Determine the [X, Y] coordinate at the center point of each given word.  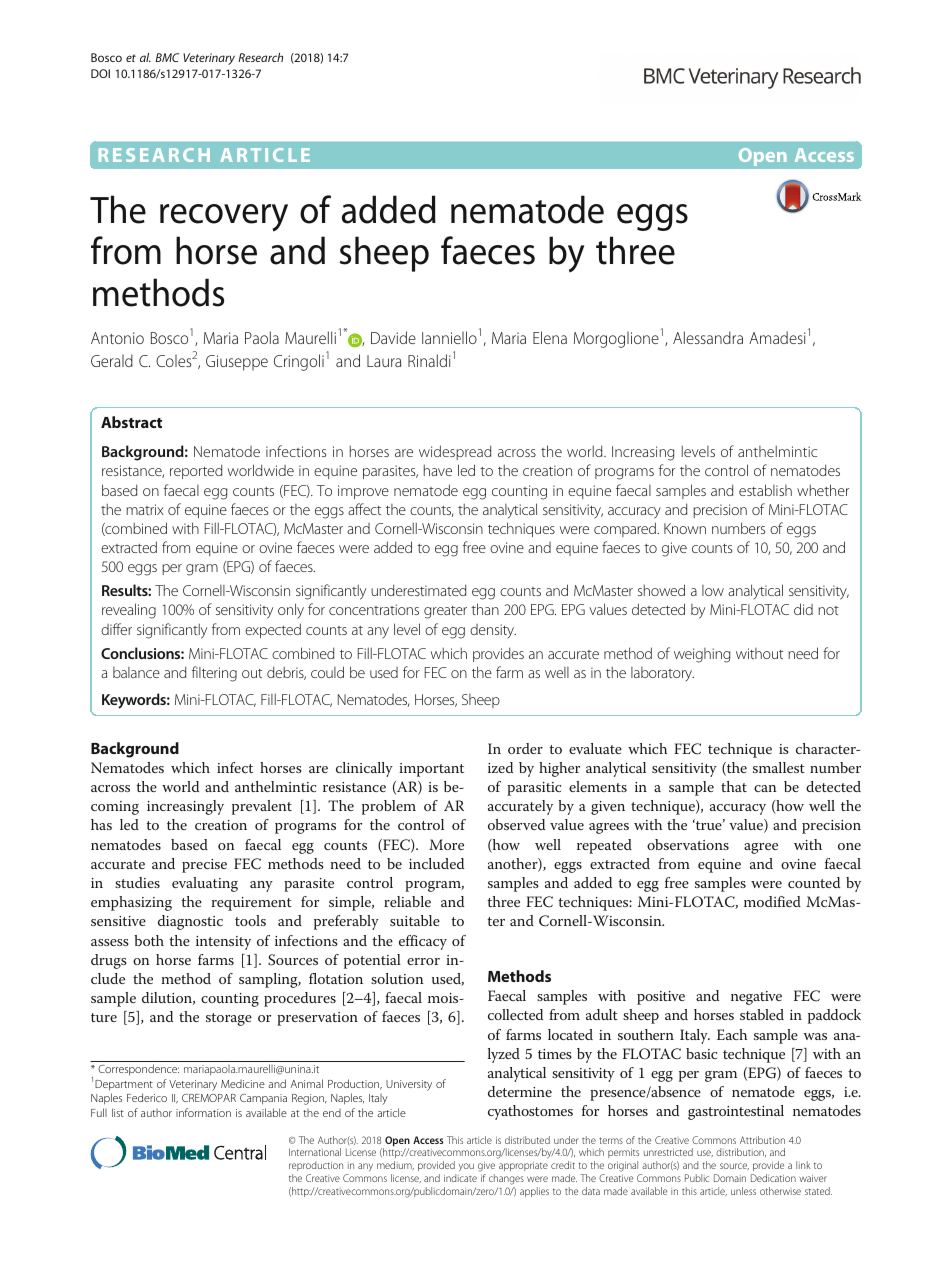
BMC [167, 57]
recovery [224, 218]
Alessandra [708, 337]
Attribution [762, 1140]
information [203, 1112]
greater [445, 612]
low [713, 590]
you [466, 1167]
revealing [129, 611]
